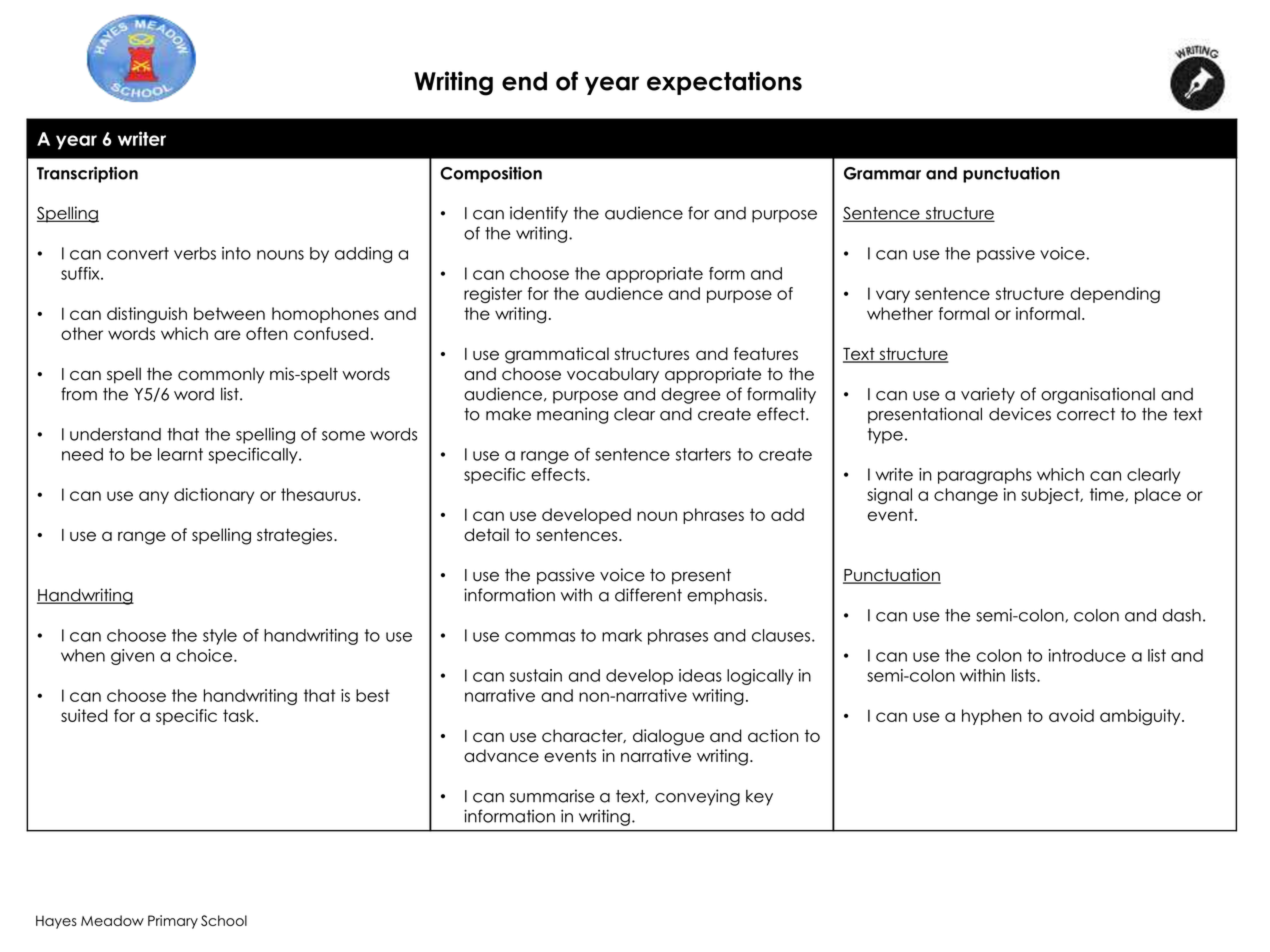 The height and width of the document is (952, 1270). Describe the element at coordinates (724, 83) in the document. I see `expectations` at that location.
